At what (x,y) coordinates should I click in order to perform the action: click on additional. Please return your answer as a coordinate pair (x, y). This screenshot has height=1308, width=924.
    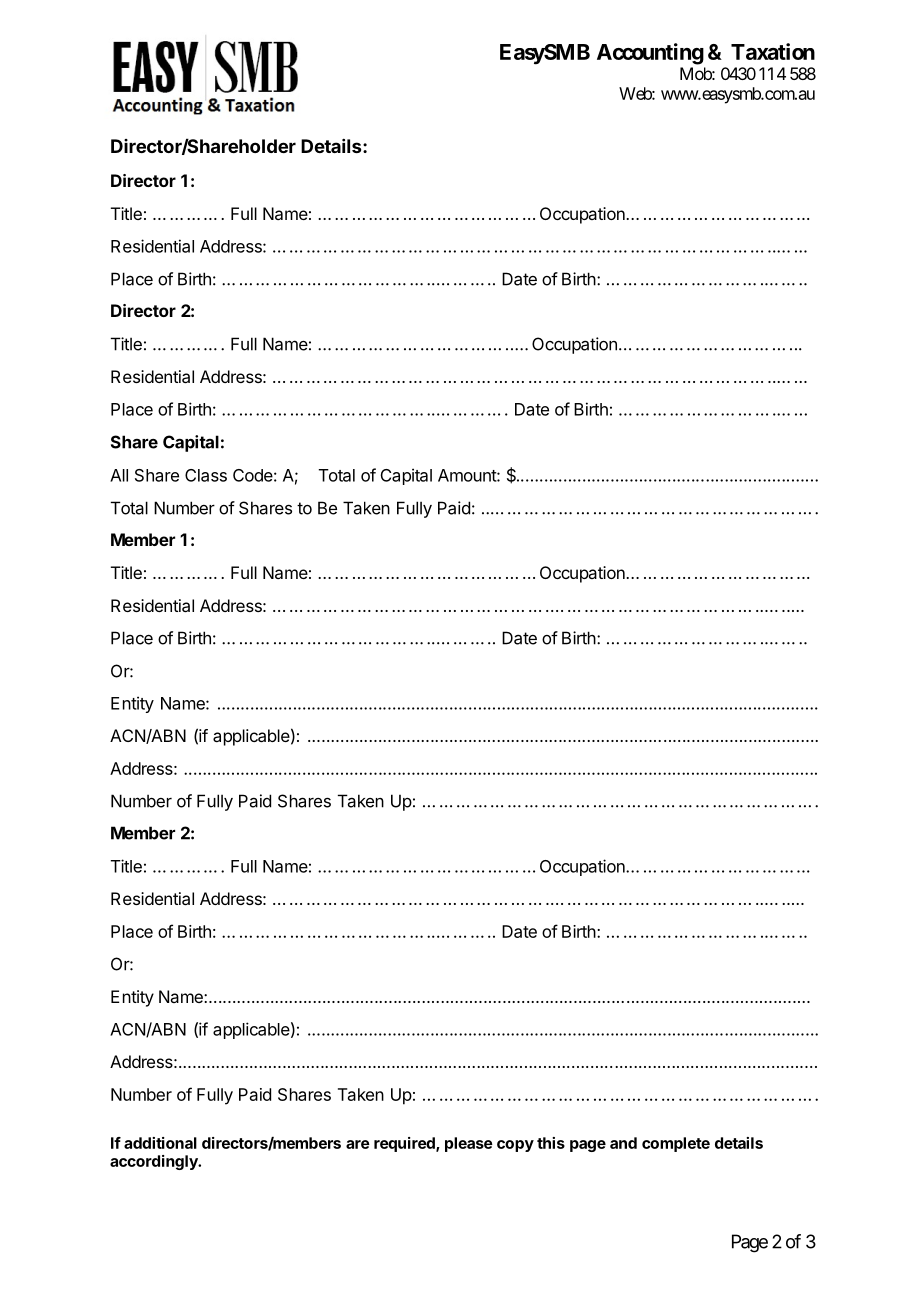
    Looking at the image, I should click on (160, 1143).
